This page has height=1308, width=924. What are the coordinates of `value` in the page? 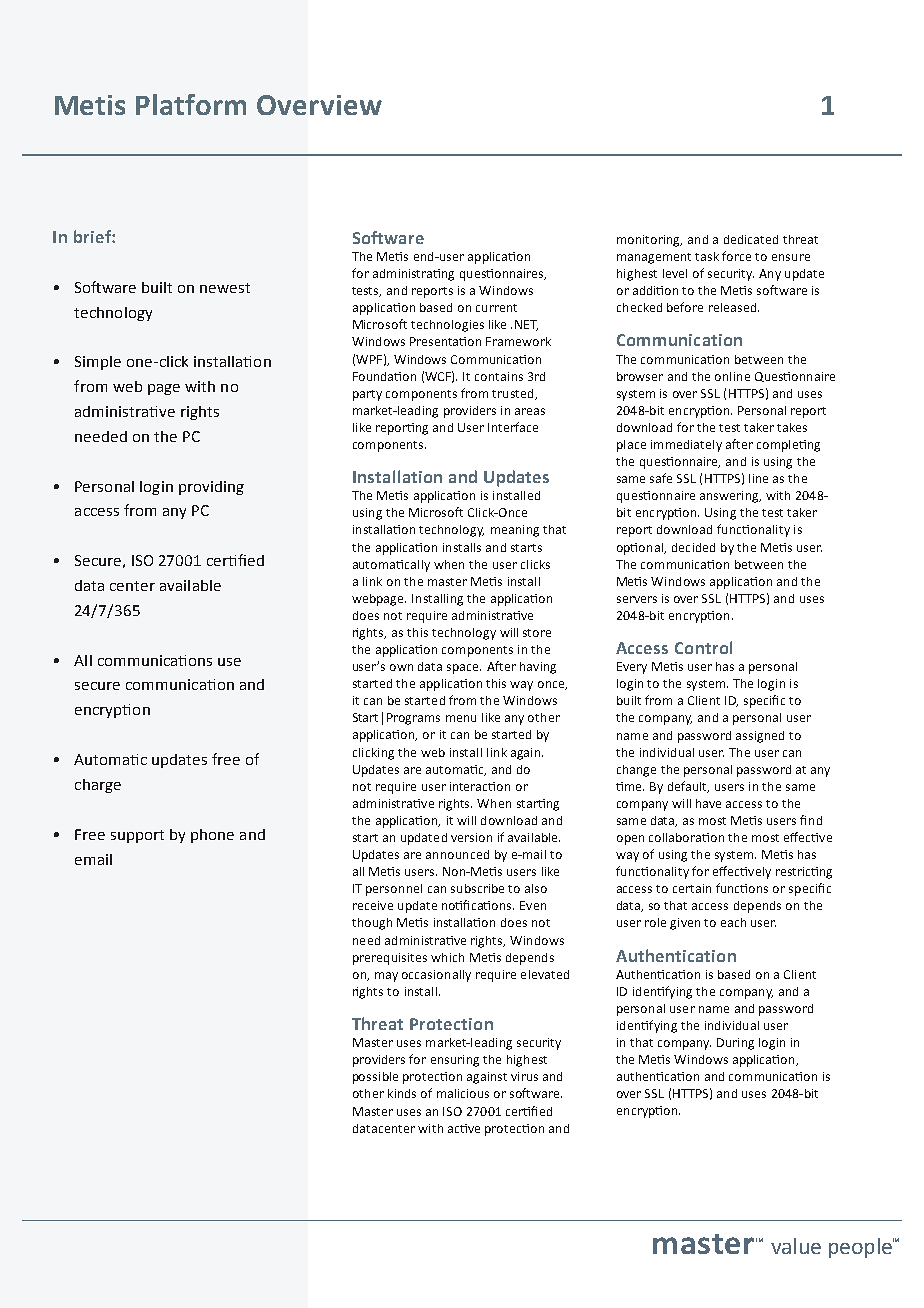 It's located at (796, 1246).
